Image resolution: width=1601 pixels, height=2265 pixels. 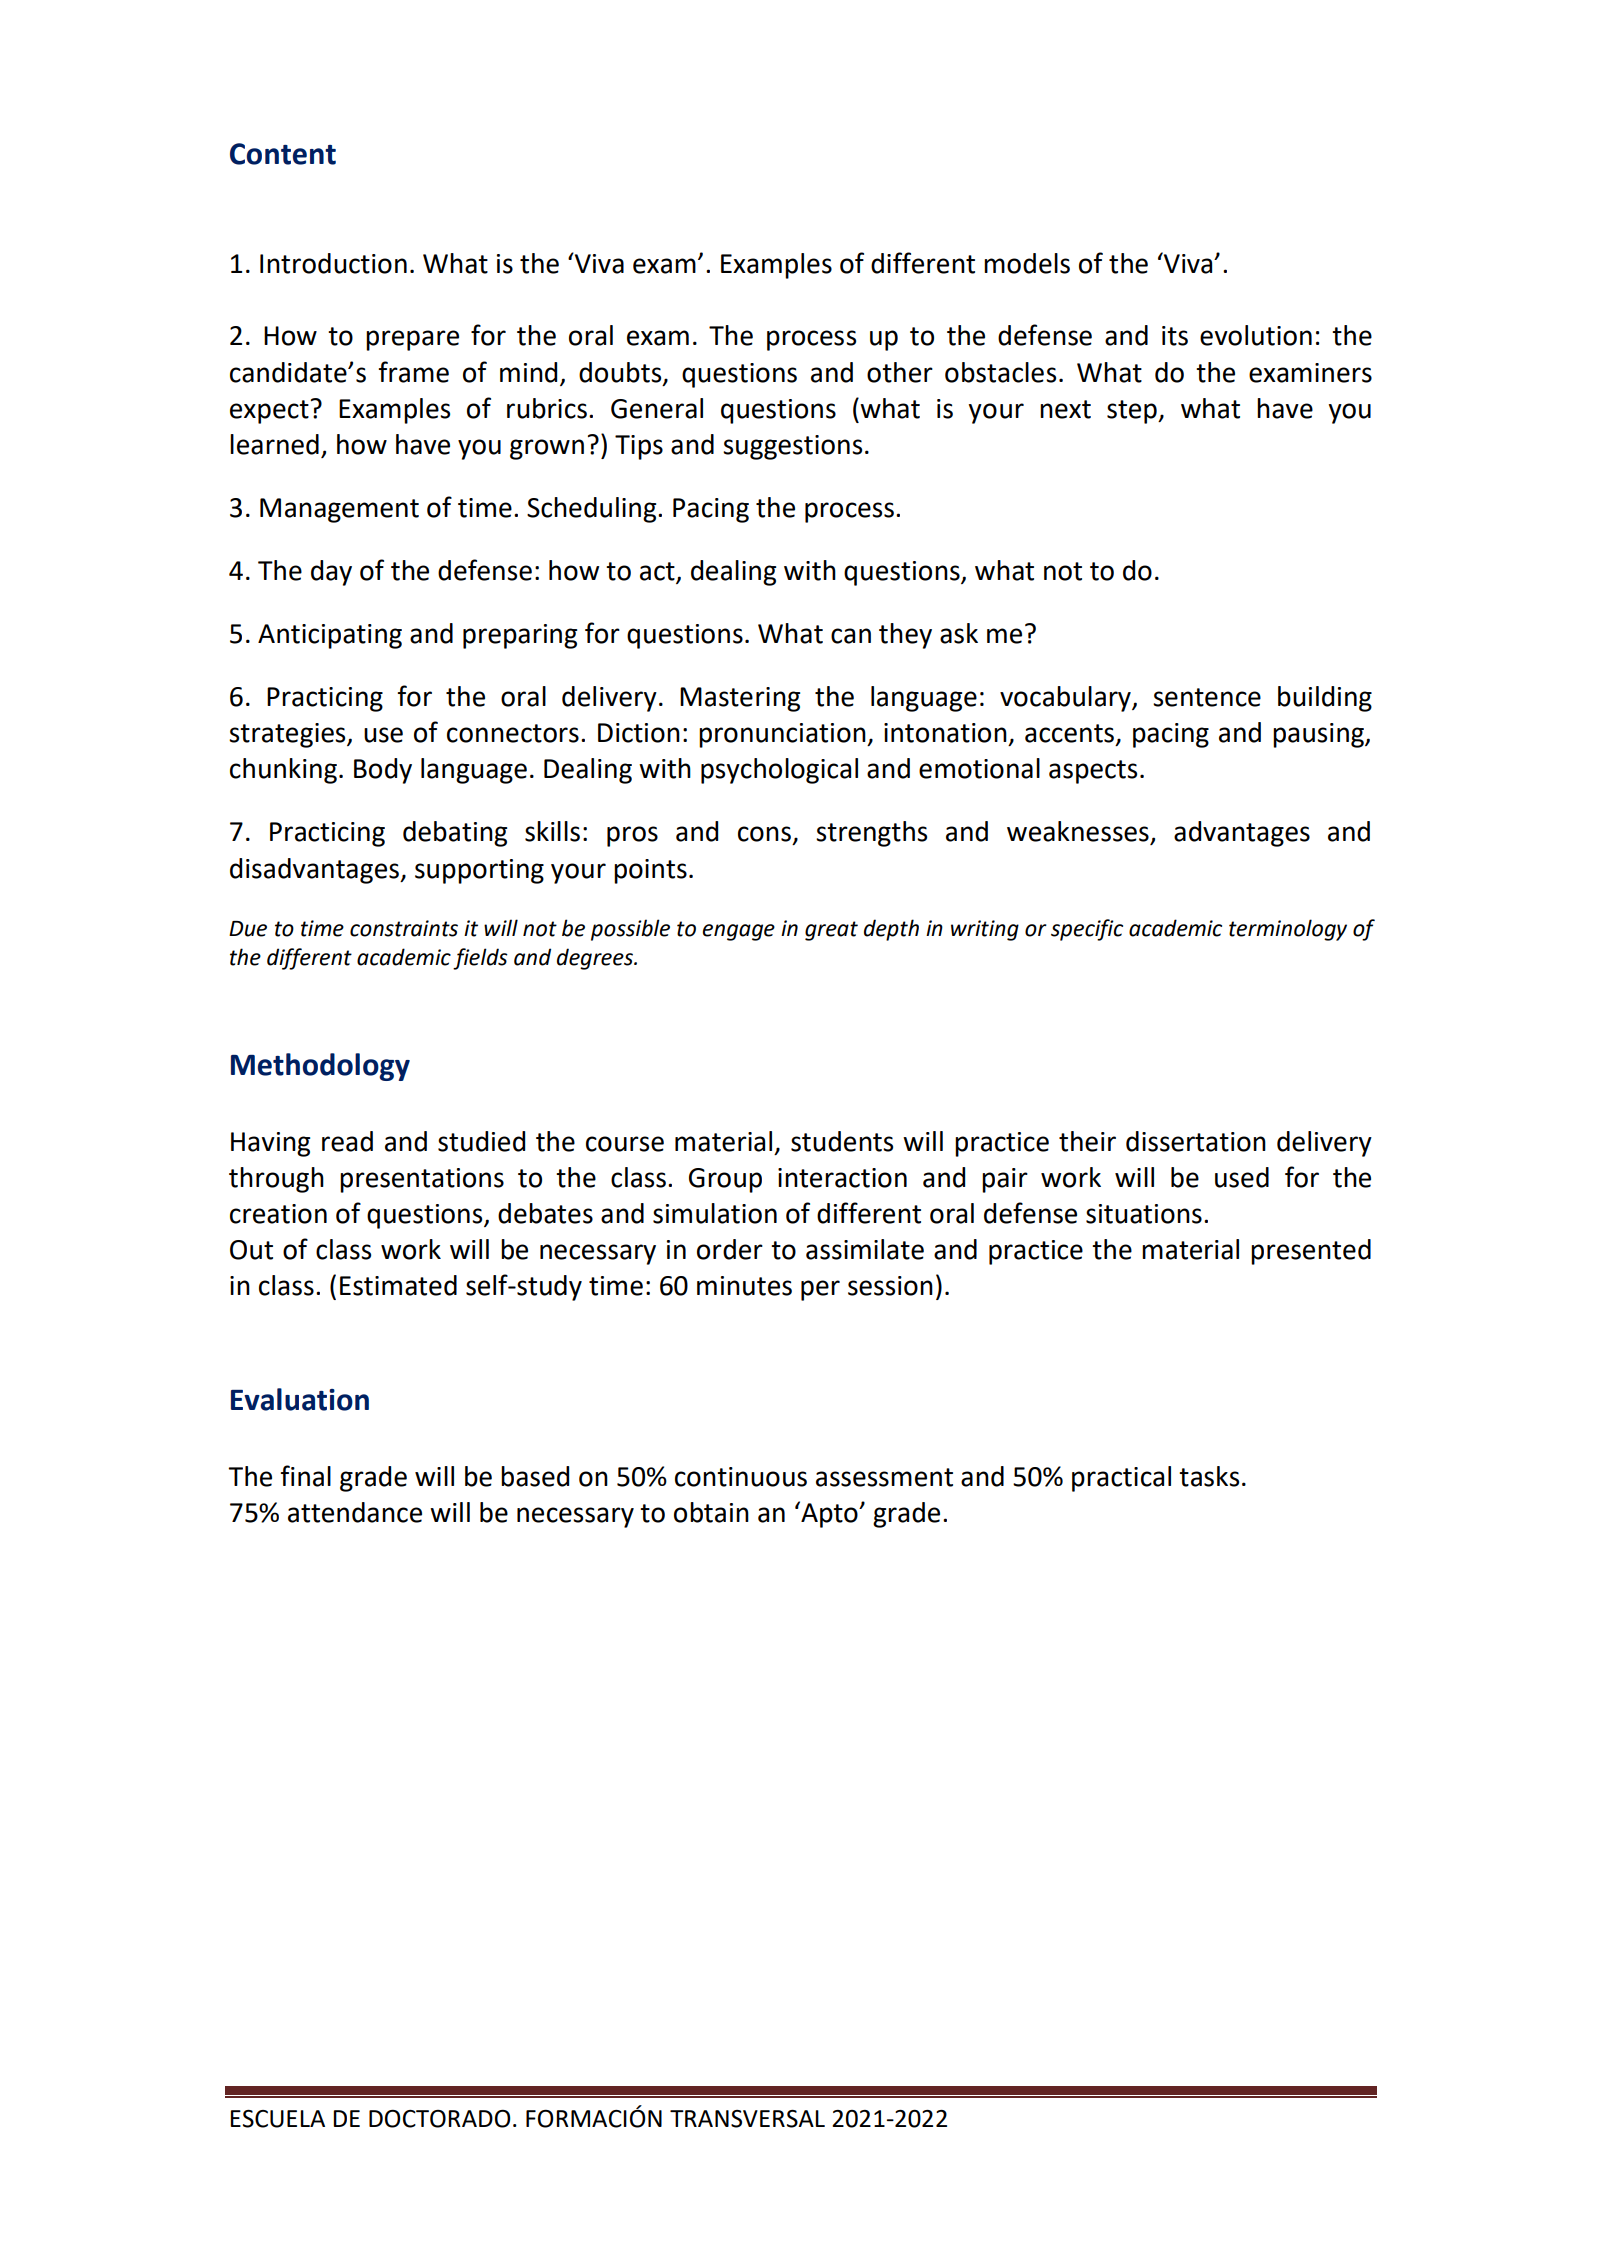 I want to click on TRANSVERSAL, so click(x=747, y=2119).
